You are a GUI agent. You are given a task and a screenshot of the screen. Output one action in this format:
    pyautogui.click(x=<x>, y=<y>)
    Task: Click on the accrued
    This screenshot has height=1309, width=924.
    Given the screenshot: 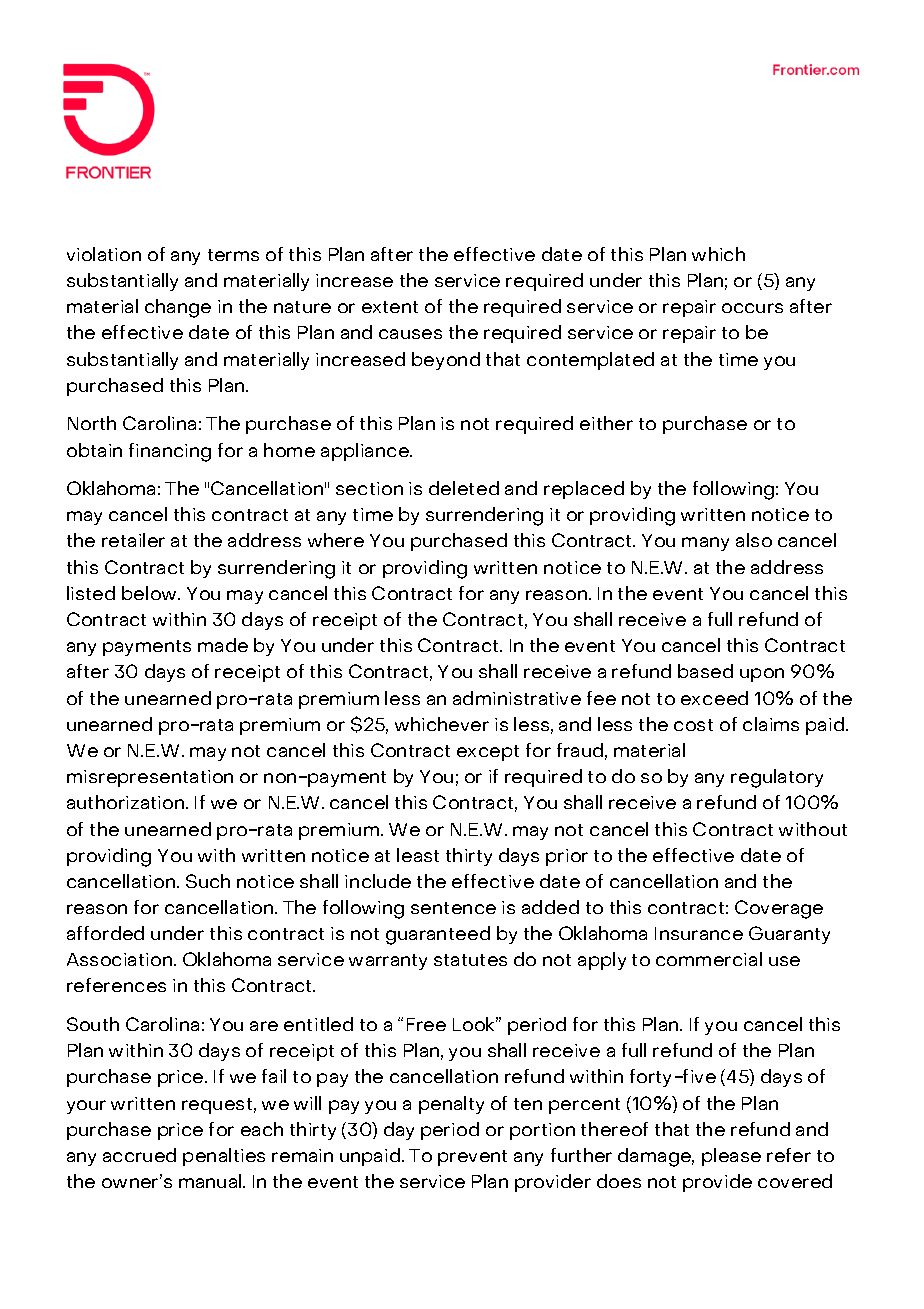 What is the action you would take?
    pyautogui.click(x=139, y=1155)
